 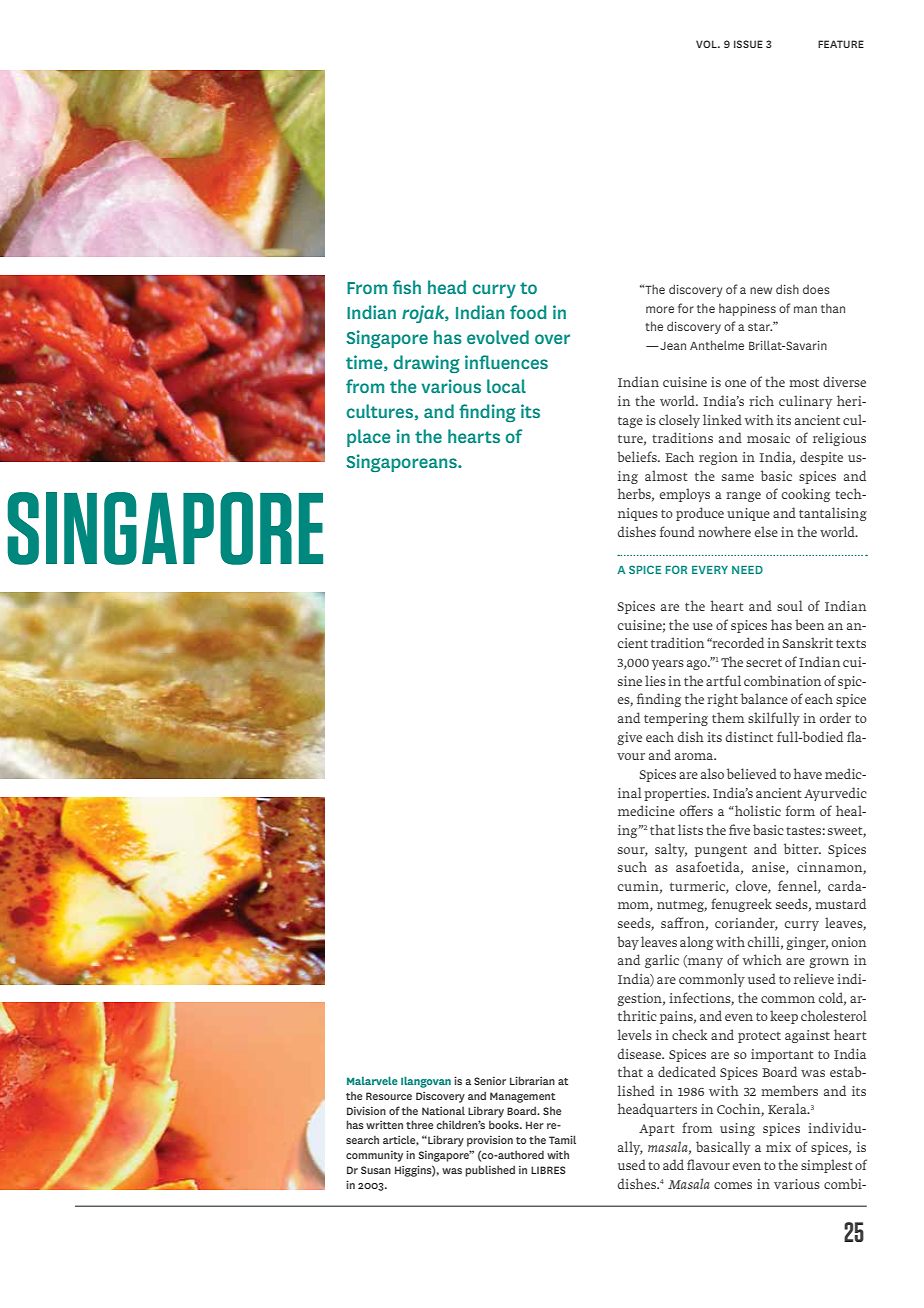 What do you see at coordinates (407, 287) in the document?
I see `fish` at bounding box center [407, 287].
